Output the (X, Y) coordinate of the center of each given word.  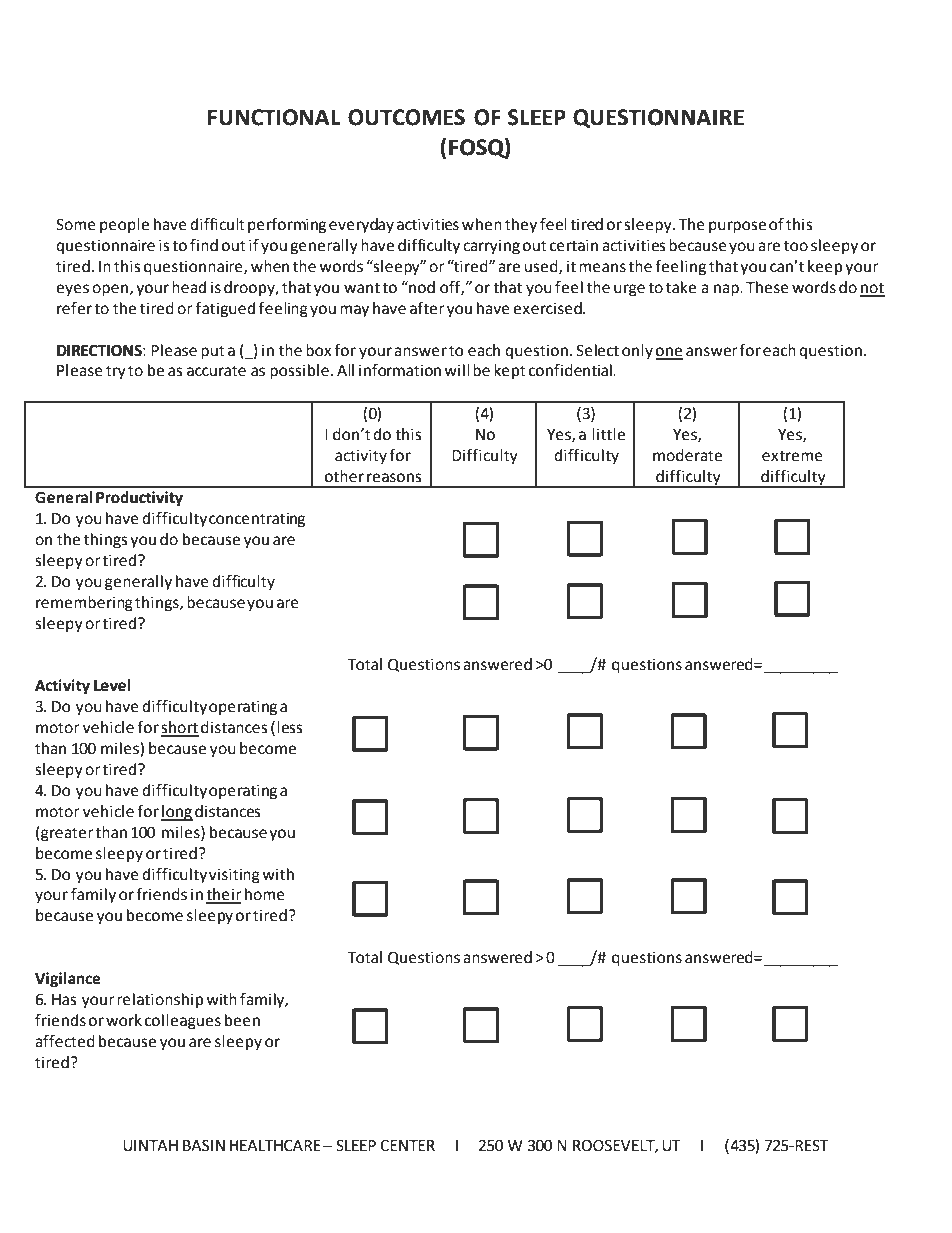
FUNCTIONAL (274, 117)
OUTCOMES (406, 117)
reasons (394, 478)
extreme (792, 456)
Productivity (139, 499)
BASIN (204, 1145)
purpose (737, 227)
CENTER (407, 1145)
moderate (687, 455)
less (290, 727)
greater (66, 834)
